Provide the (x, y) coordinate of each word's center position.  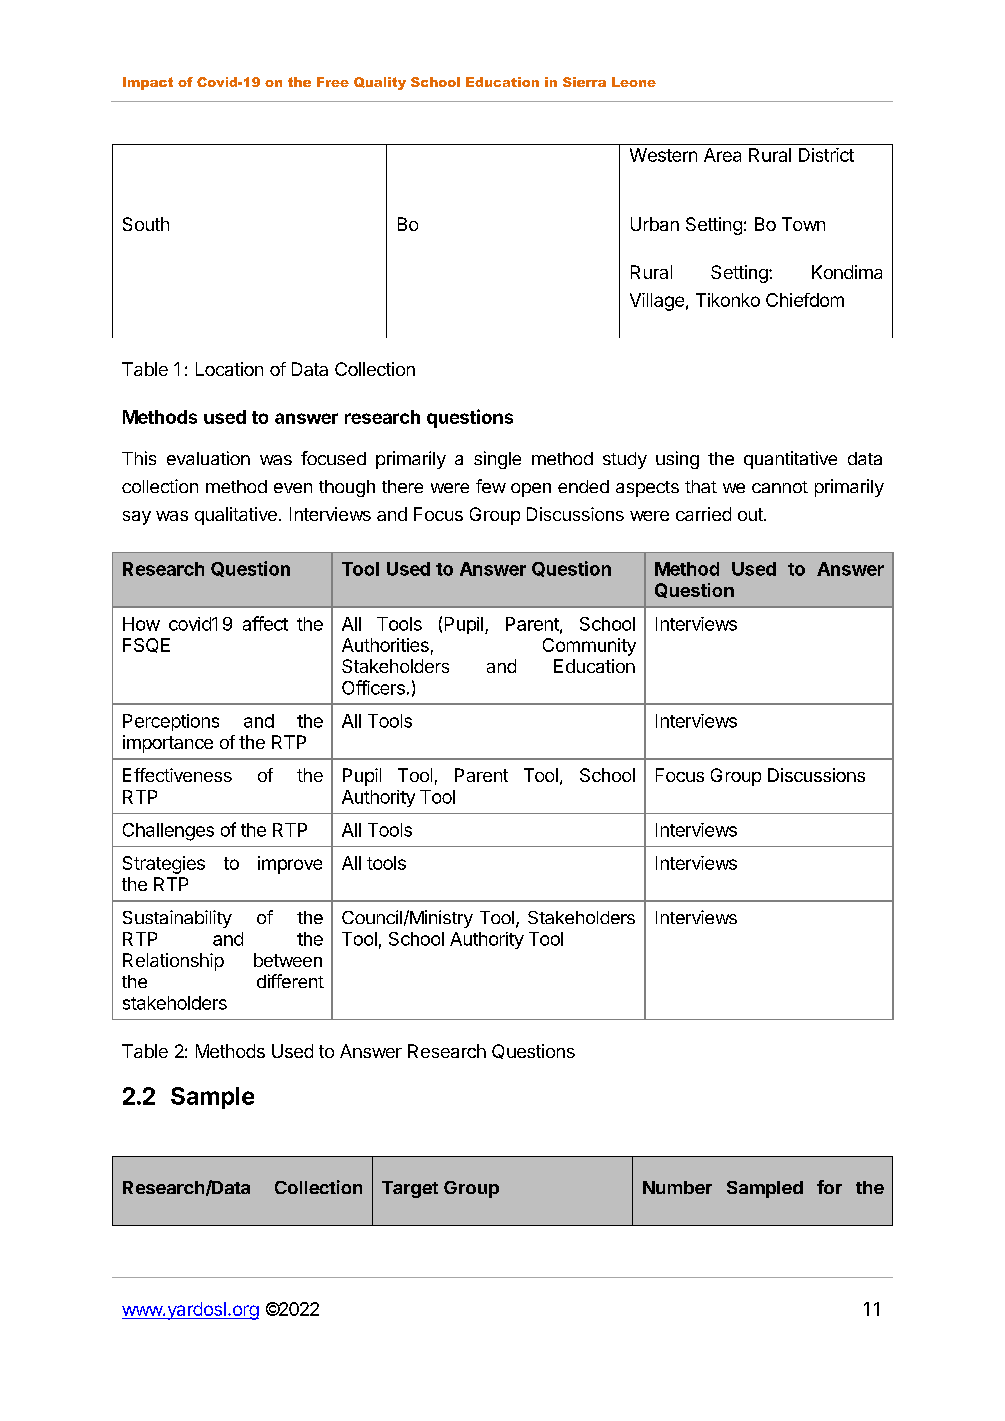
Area (722, 155)
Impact (148, 83)
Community (589, 647)
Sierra (584, 82)
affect (265, 623)
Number (677, 1187)
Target (410, 1189)
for (829, 1187)
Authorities (385, 645)
